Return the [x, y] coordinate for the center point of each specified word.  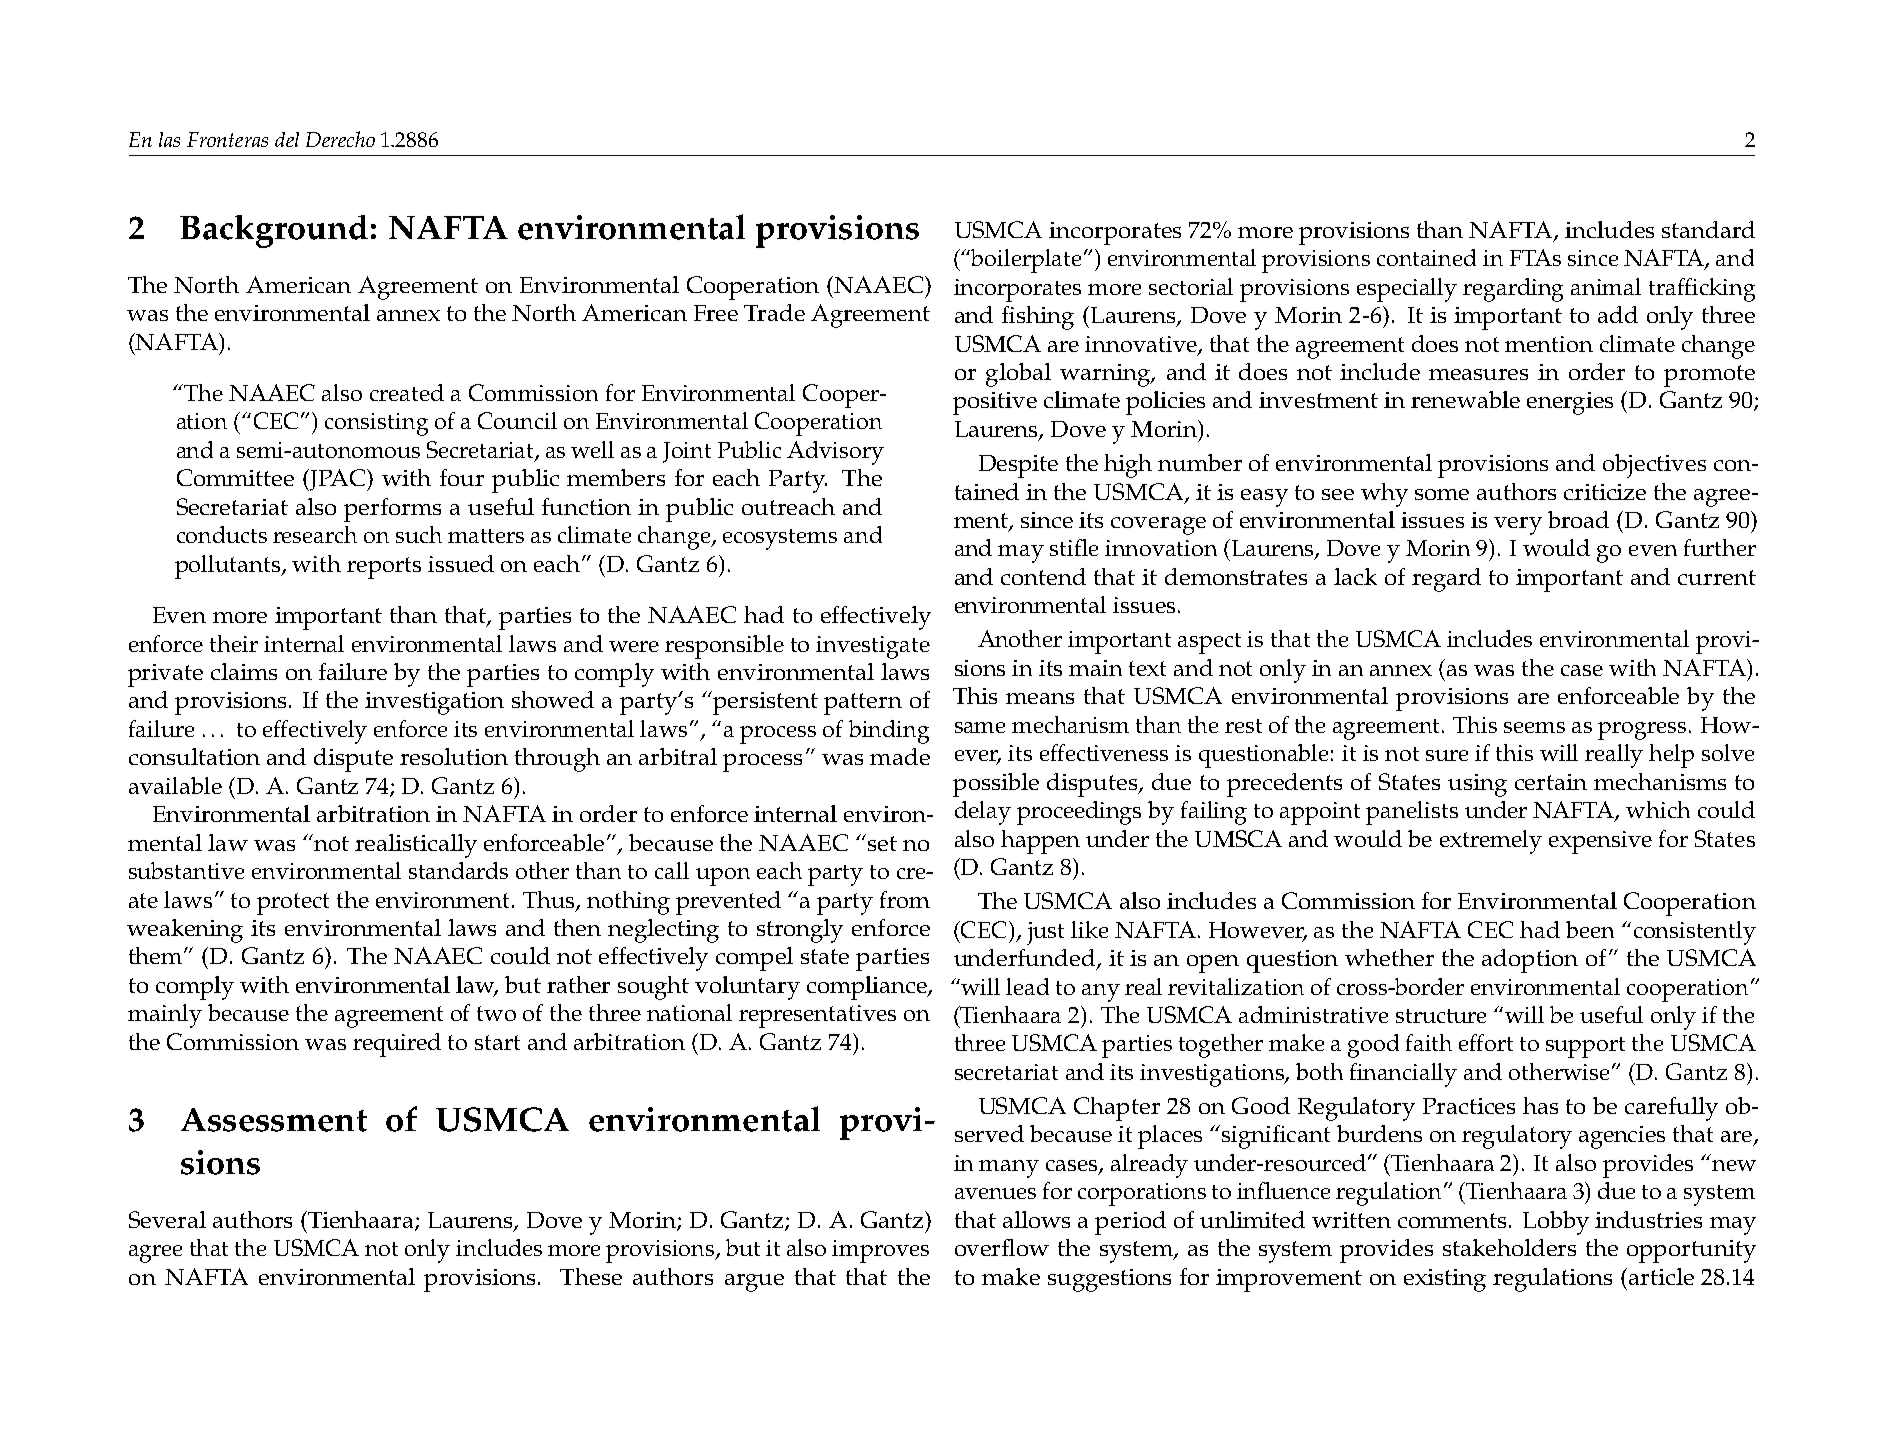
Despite [1018, 466]
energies [1570, 403]
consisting [376, 424]
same [980, 727]
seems [1534, 727]
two [496, 1013]
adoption [1530, 961]
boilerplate [1028, 261]
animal [1606, 286]
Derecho [340, 139]
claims [244, 671]
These [591, 1276]
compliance [868, 988]
